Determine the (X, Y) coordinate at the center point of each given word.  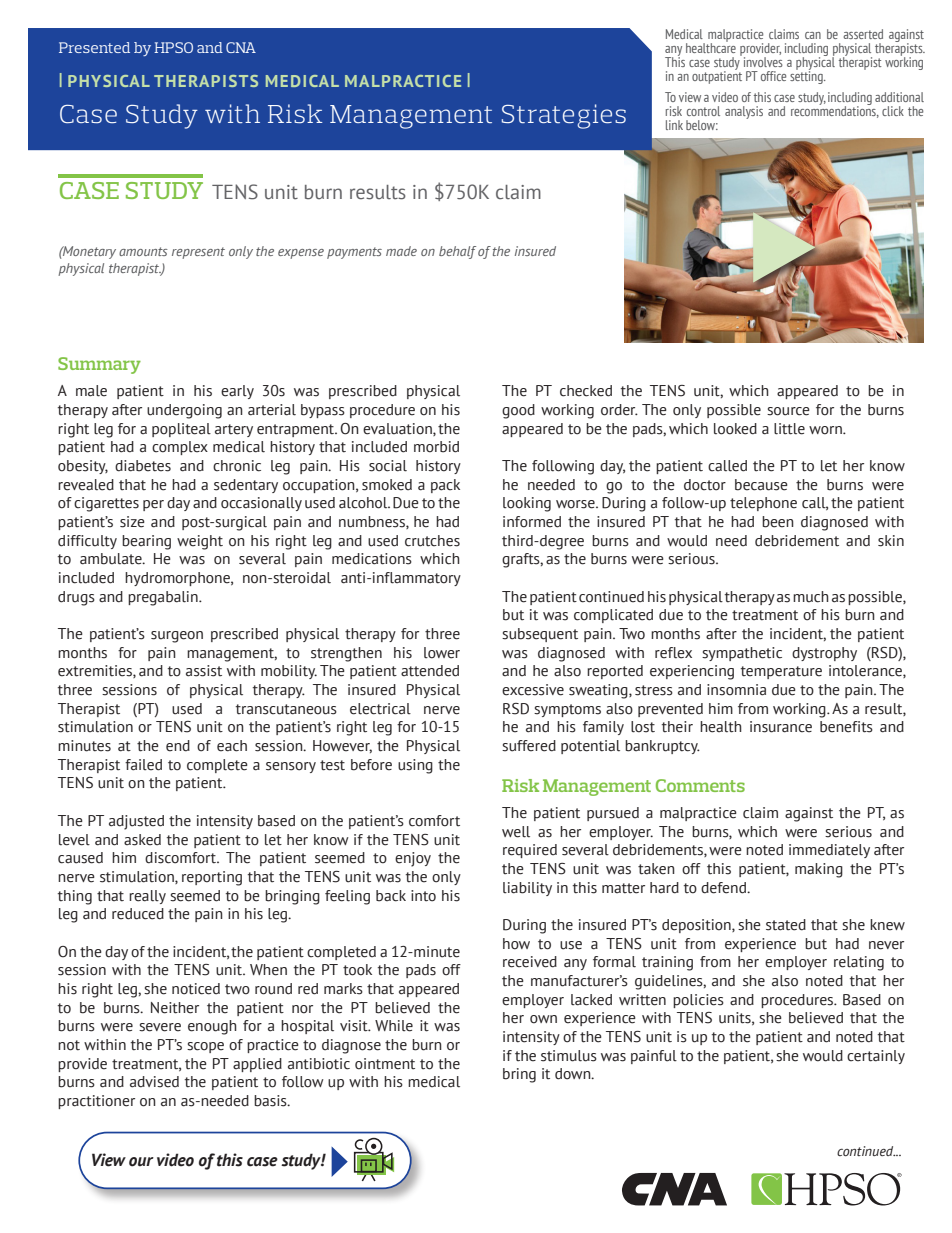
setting (807, 76)
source (788, 411)
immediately (829, 851)
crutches (432, 541)
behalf (457, 252)
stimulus (569, 1056)
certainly (876, 1057)
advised (154, 1082)
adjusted (136, 822)
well (516, 832)
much (811, 597)
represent (198, 253)
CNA (241, 47)
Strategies (564, 116)
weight (200, 542)
